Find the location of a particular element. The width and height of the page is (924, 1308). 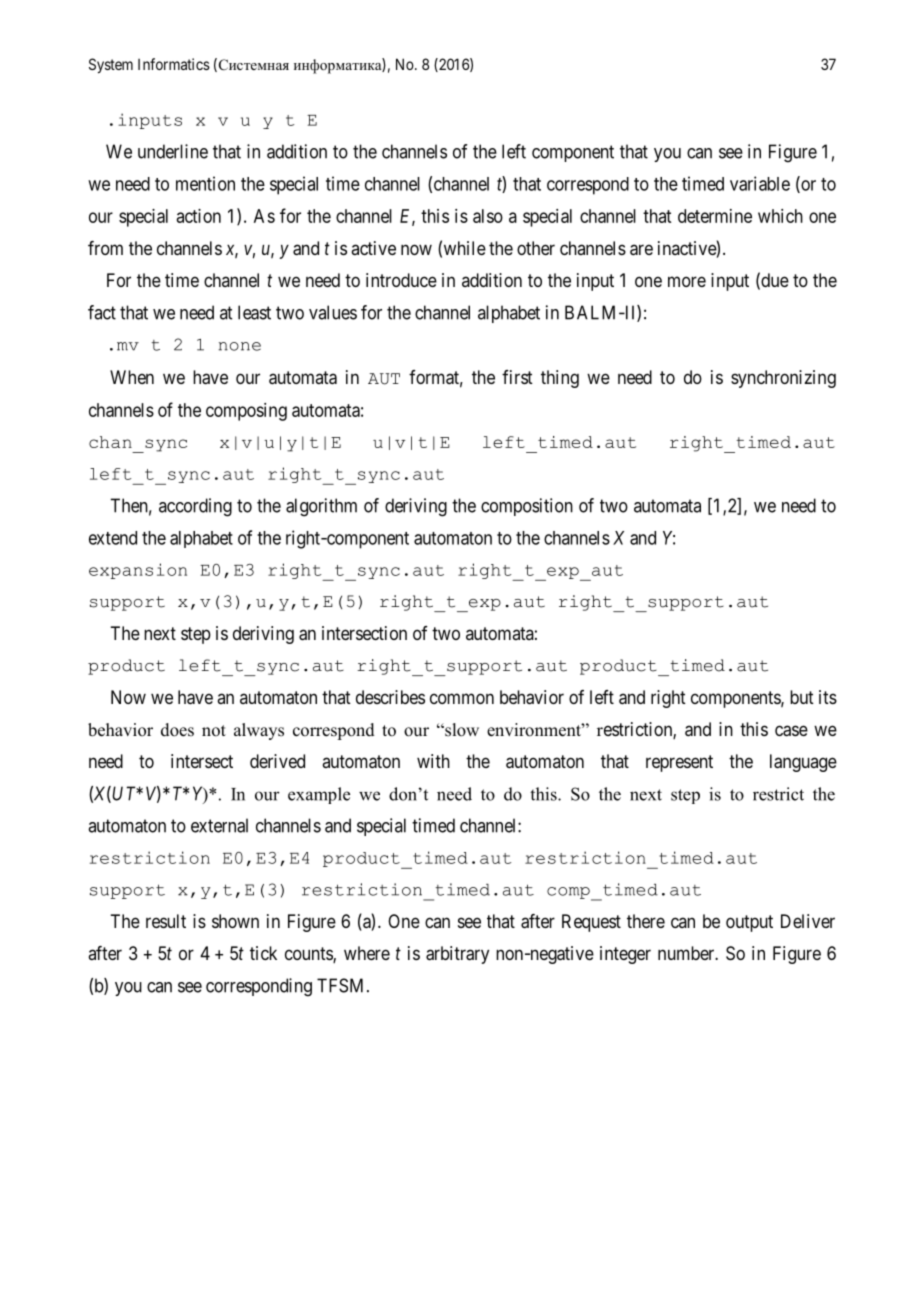

result is located at coordinates (166, 921).
